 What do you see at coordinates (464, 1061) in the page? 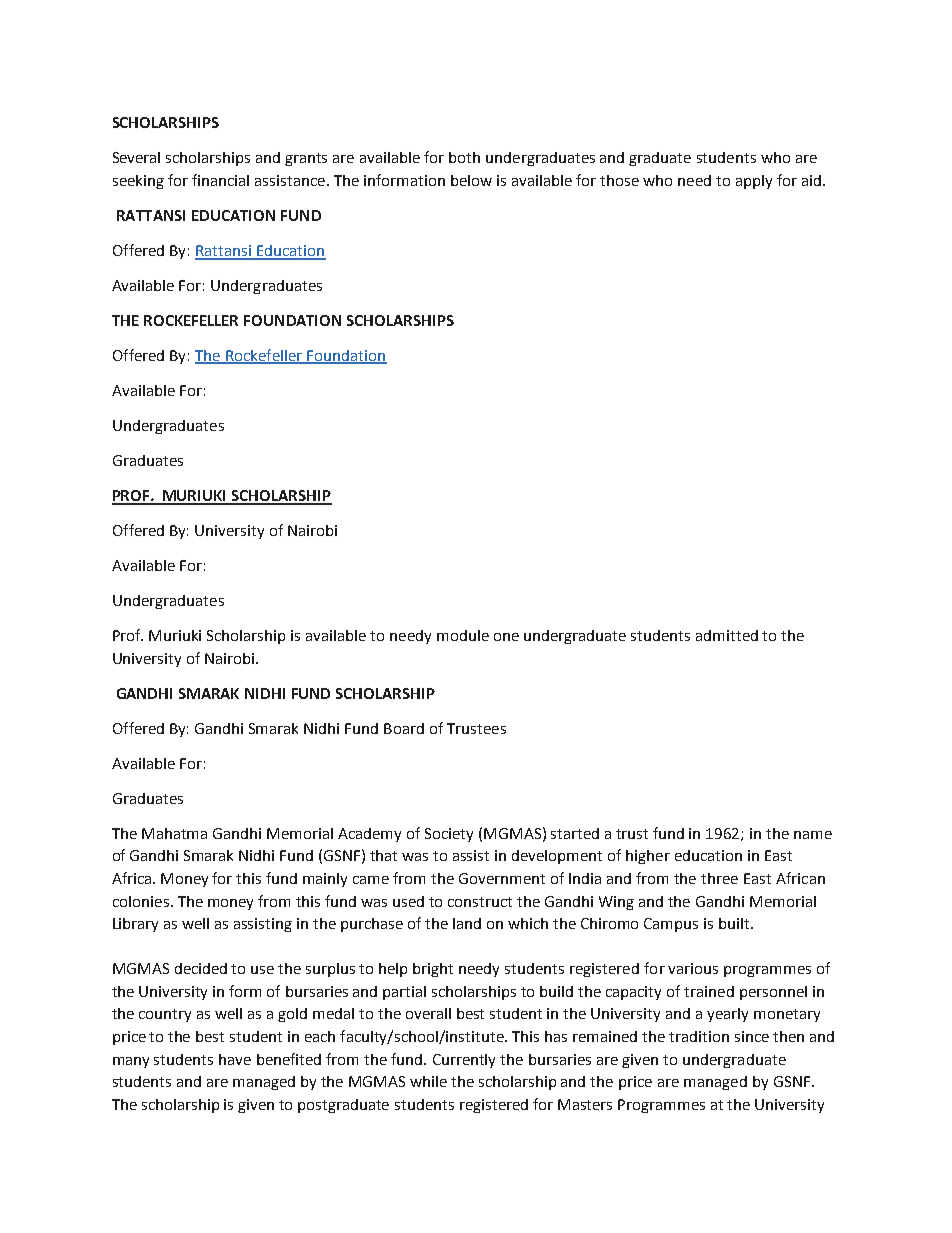
I see `Currently` at bounding box center [464, 1061].
